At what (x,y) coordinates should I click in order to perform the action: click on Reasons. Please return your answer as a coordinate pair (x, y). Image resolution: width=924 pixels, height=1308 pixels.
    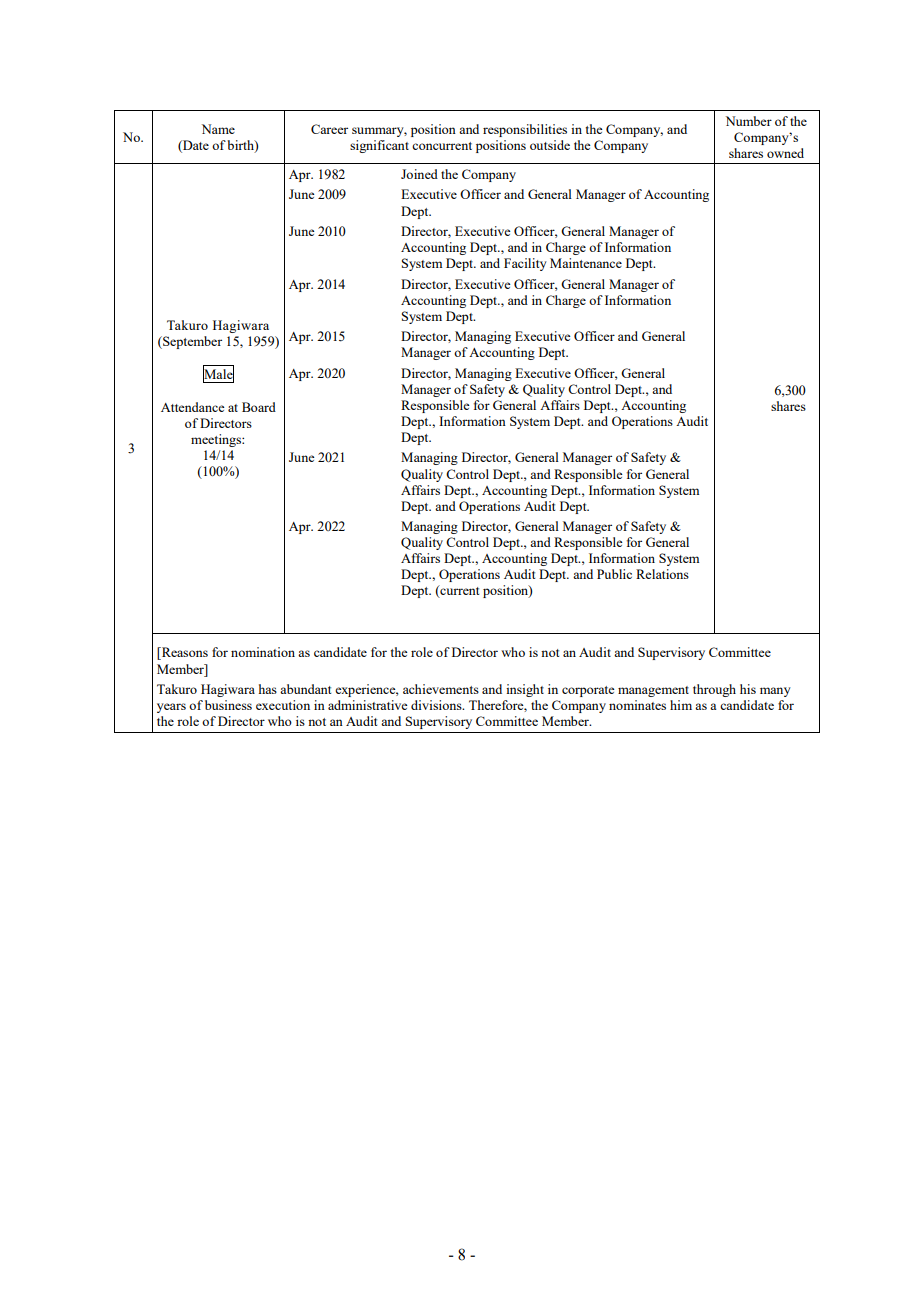
    Looking at the image, I should click on (183, 653).
